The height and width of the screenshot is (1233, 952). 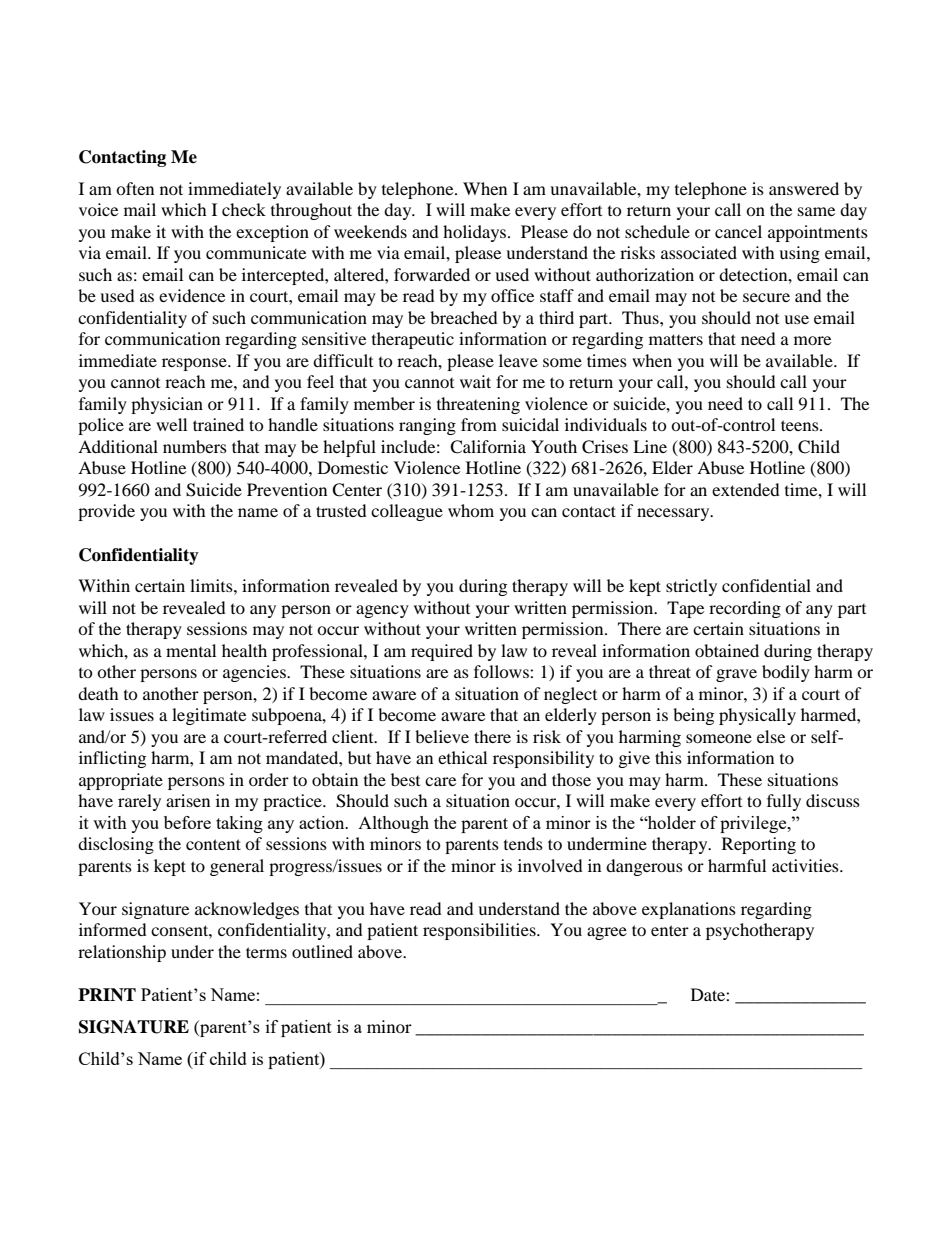 What do you see at coordinates (745, 609) in the screenshot?
I see `recording` at bounding box center [745, 609].
